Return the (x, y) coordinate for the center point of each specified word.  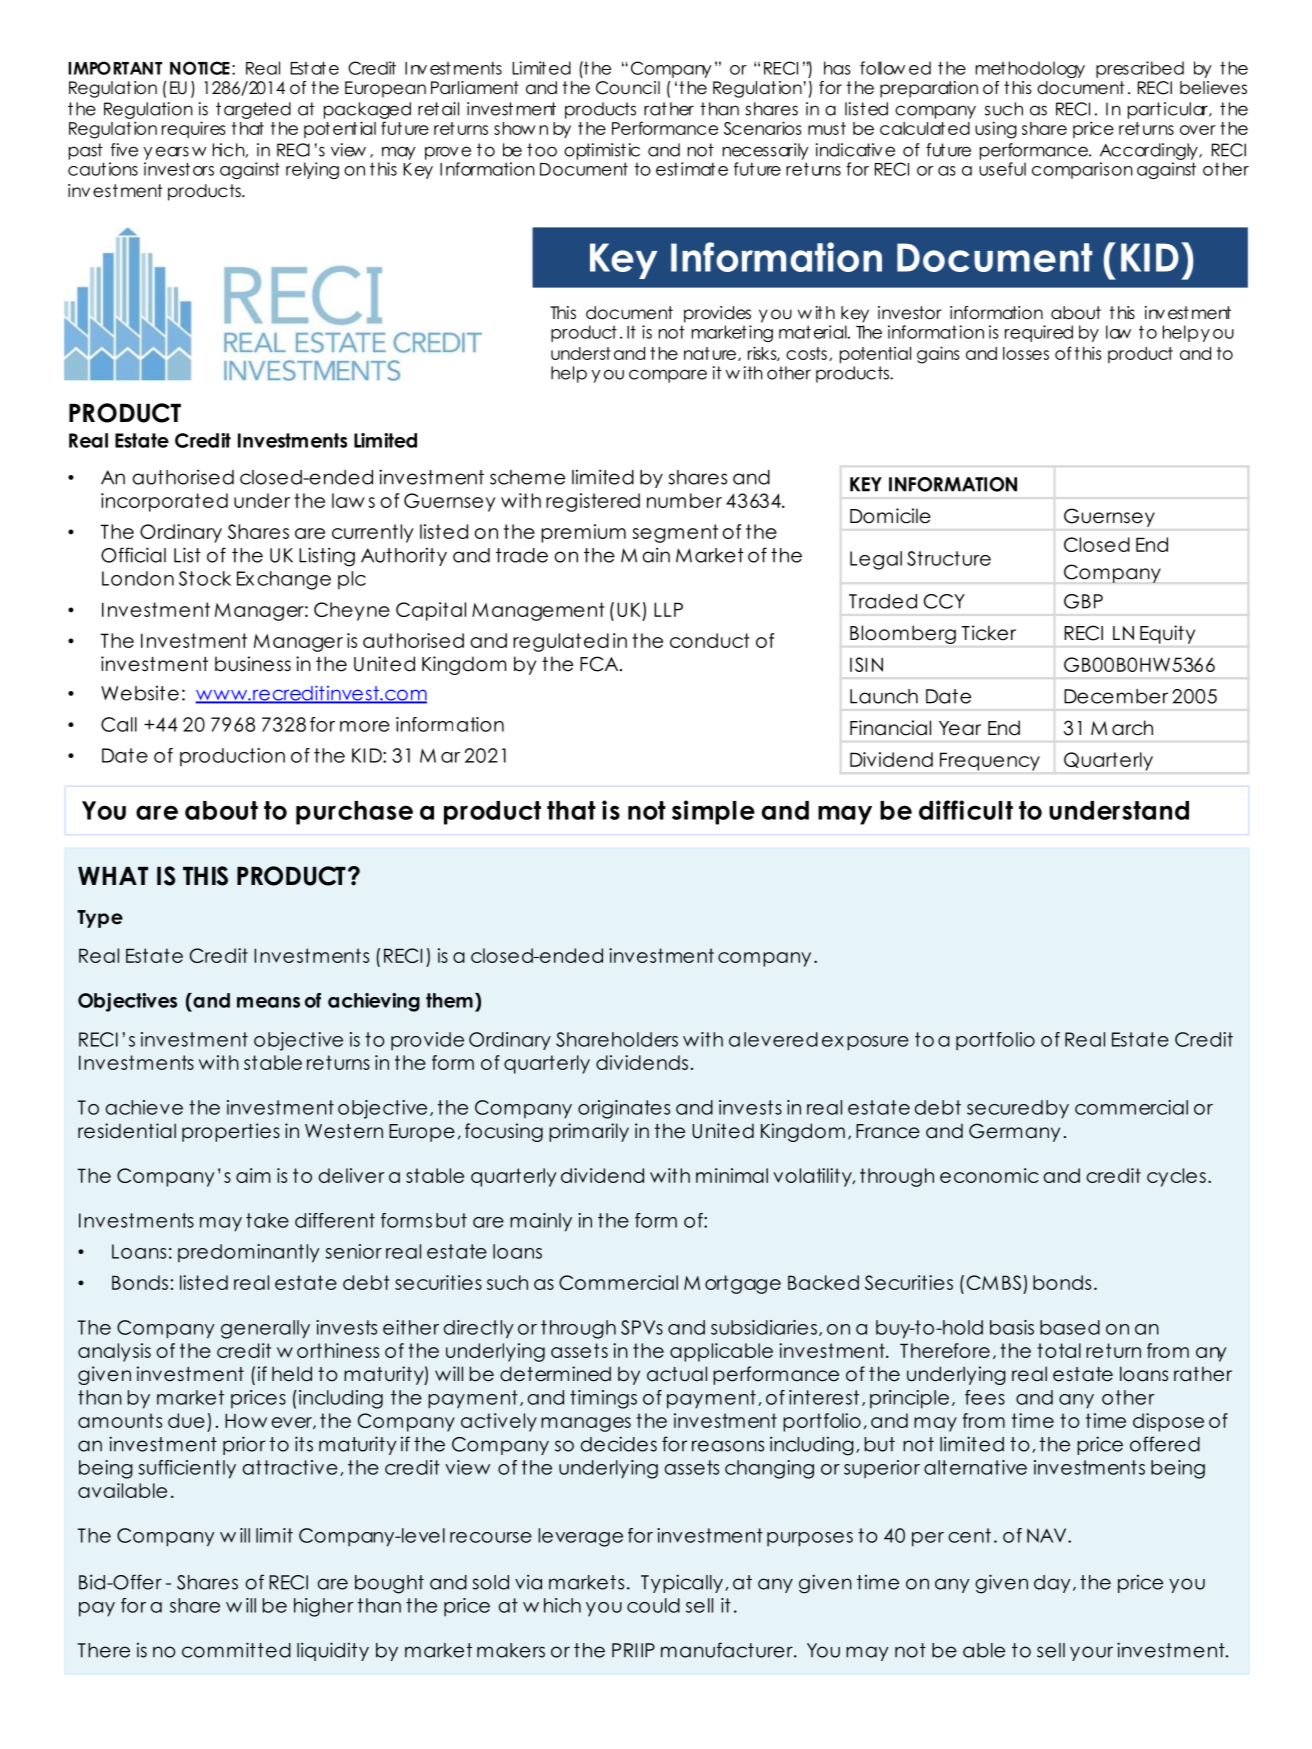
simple (713, 812)
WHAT (113, 876)
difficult (966, 810)
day (1052, 1584)
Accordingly (1150, 151)
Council (628, 88)
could (653, 1605)
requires (194, 129)
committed (236, 1650)
